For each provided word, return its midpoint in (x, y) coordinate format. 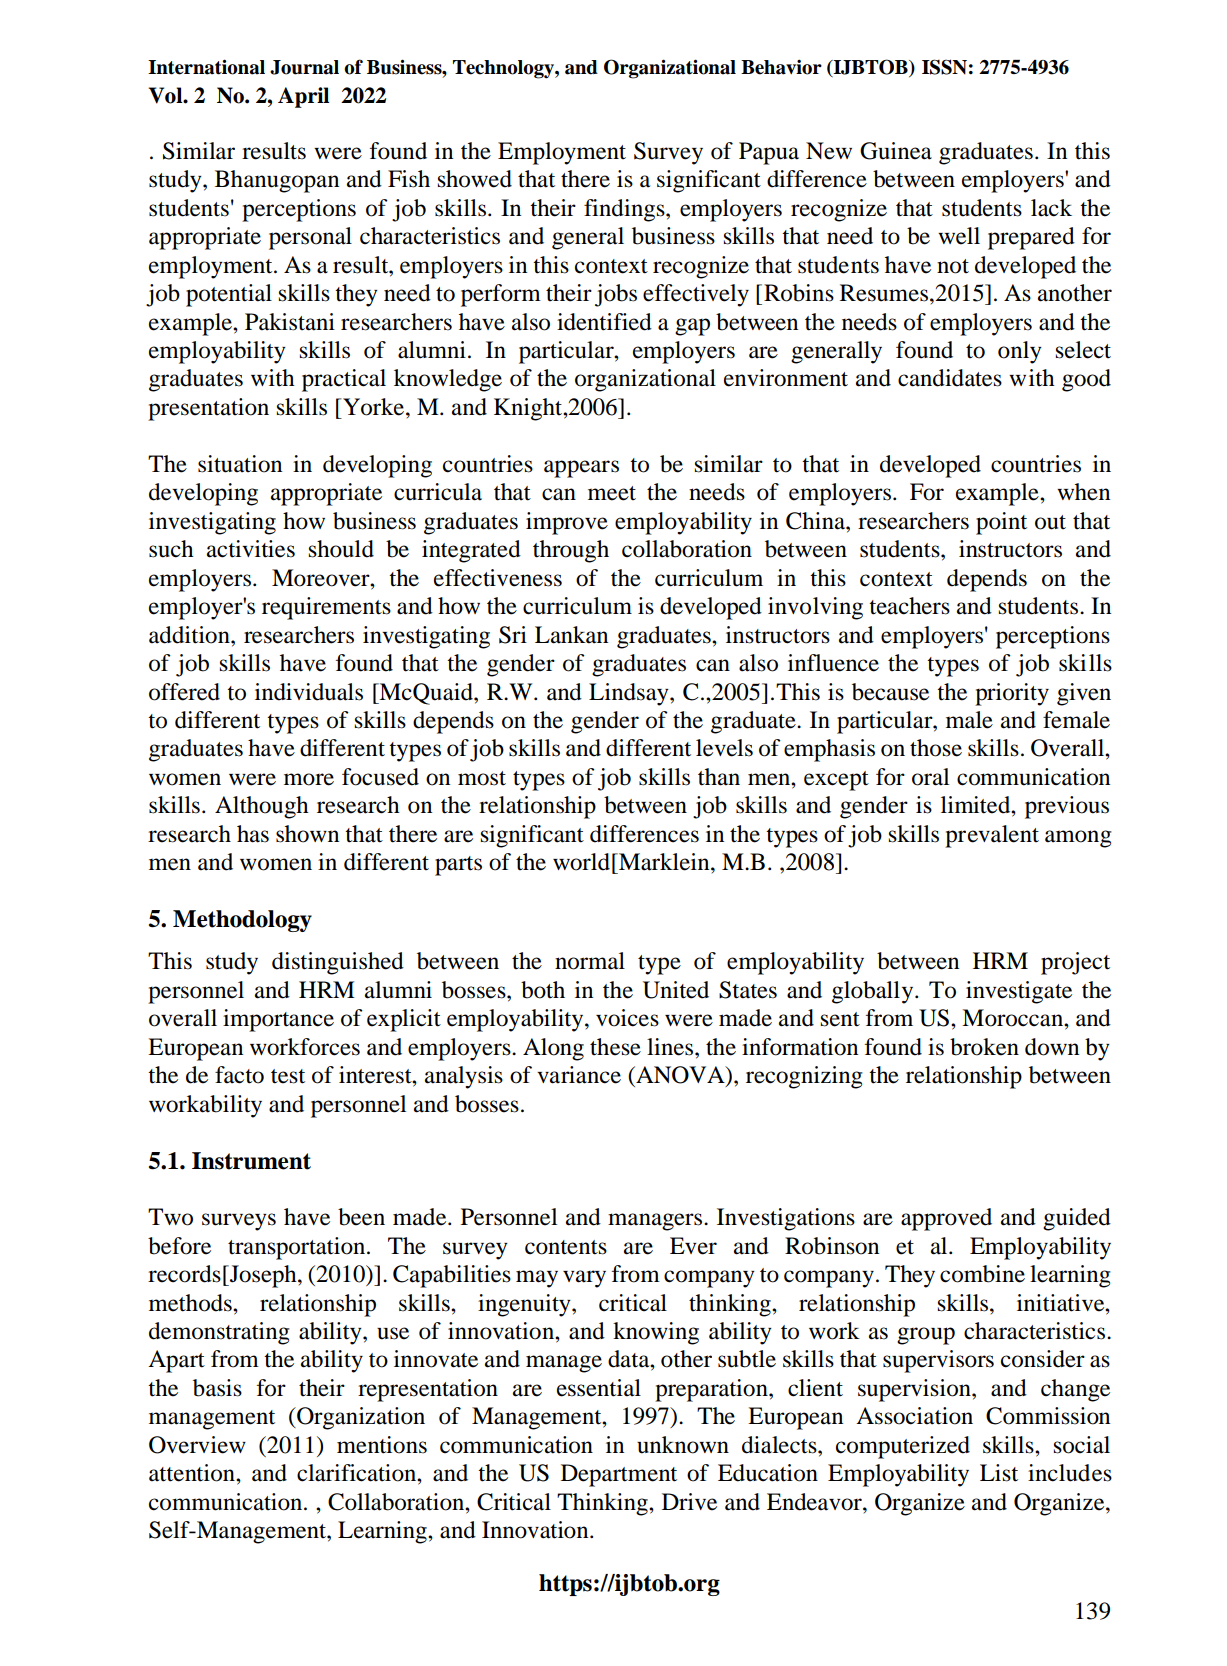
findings (625, 210)
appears (581, 469)
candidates (950, 378)
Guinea (896, 151)
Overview (197, 1445)
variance (579, 1075)
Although (262, 807)
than (719, 777)
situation (240, 464)
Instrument (251, 1161)
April (303, 97)
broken (984, 1047)
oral (930, 777)
